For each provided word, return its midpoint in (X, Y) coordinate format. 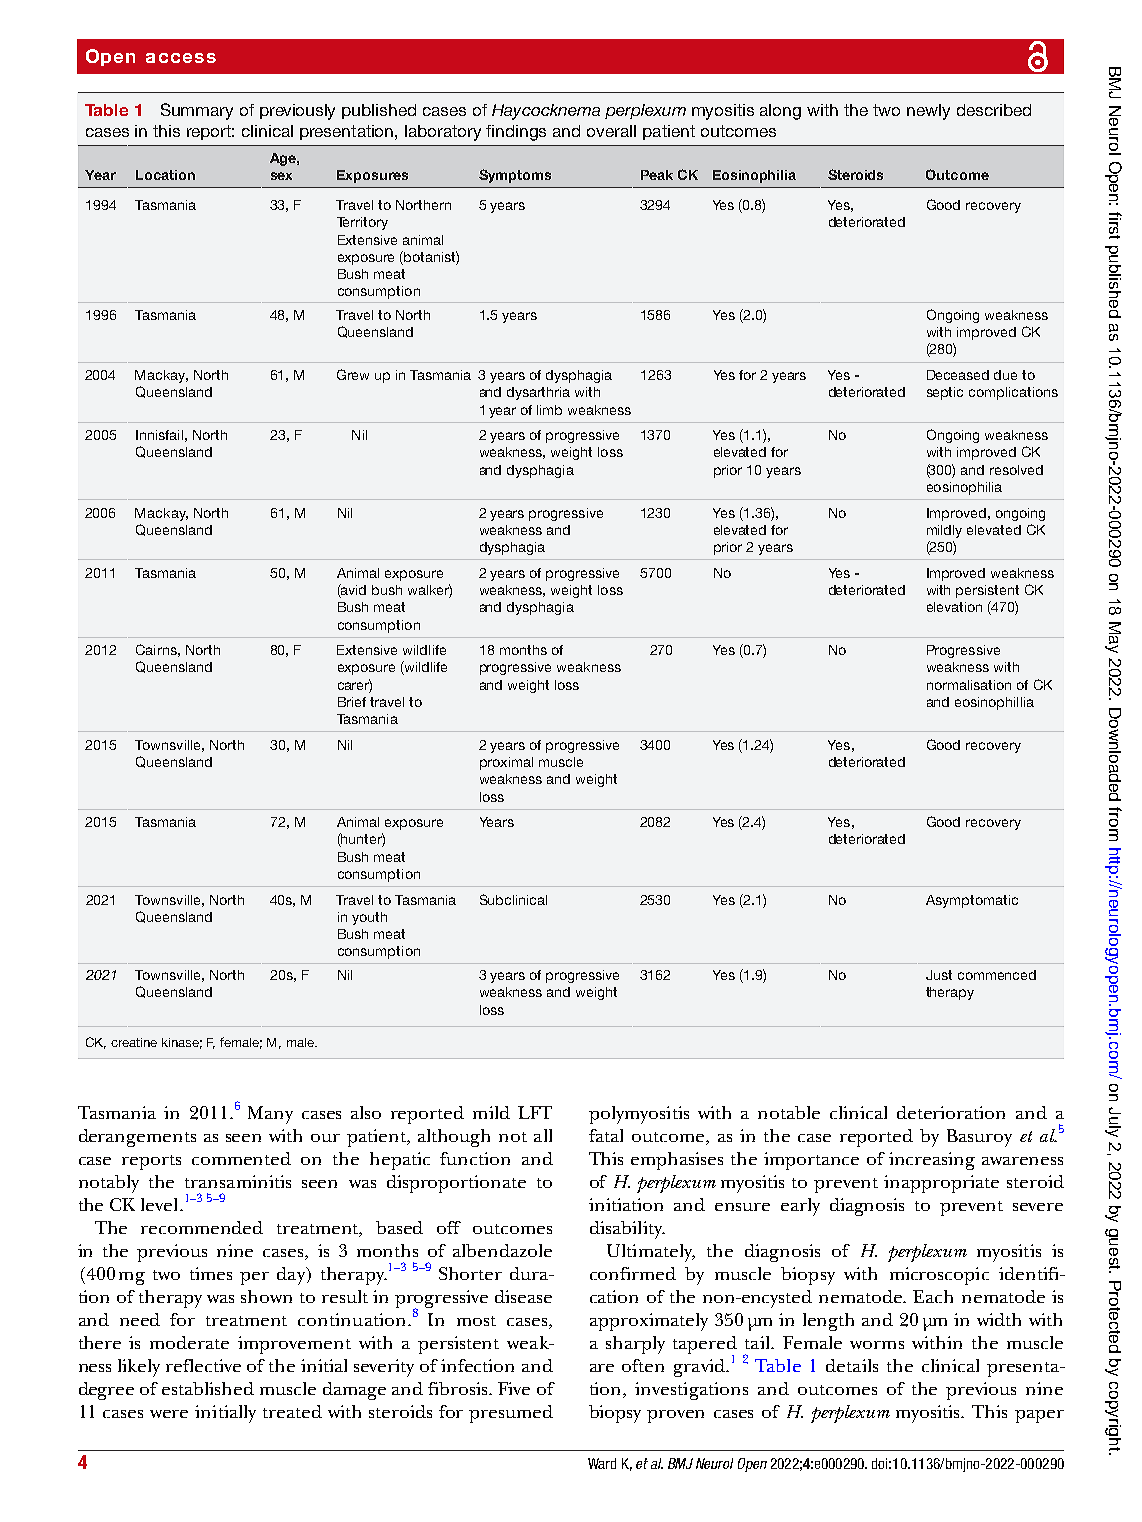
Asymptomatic (972, 901)
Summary (197, 111)
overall (611, 131)
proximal (506, 763)
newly (928, 112)
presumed (511, 1414)
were (169, 1414)
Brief (352, 702)
